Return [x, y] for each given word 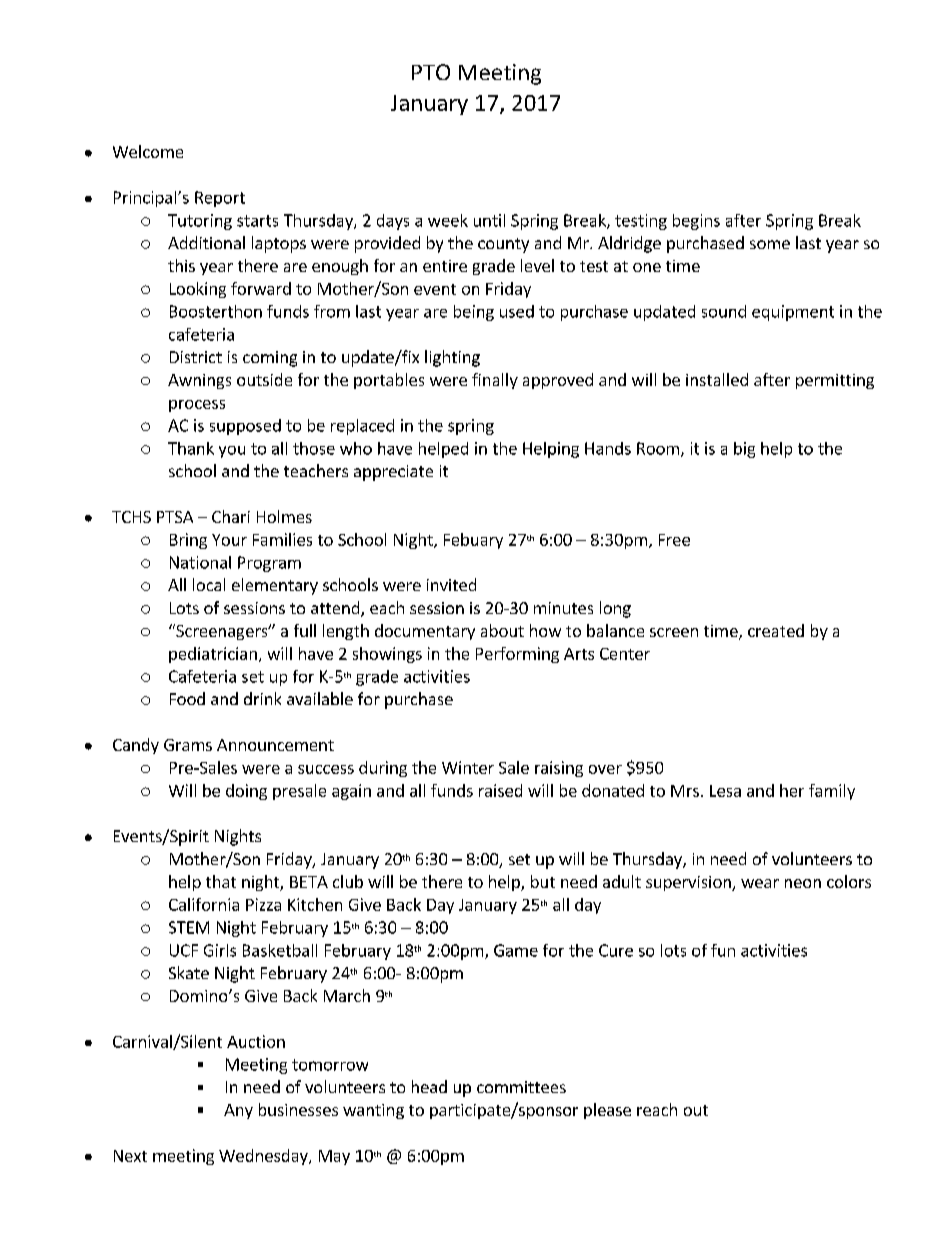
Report [220, 199]
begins [696, 222]
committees [521, 1087]
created [776, 630]
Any [238, 1111]
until [489, 220]
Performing [517, 655]
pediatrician [213, 655]
